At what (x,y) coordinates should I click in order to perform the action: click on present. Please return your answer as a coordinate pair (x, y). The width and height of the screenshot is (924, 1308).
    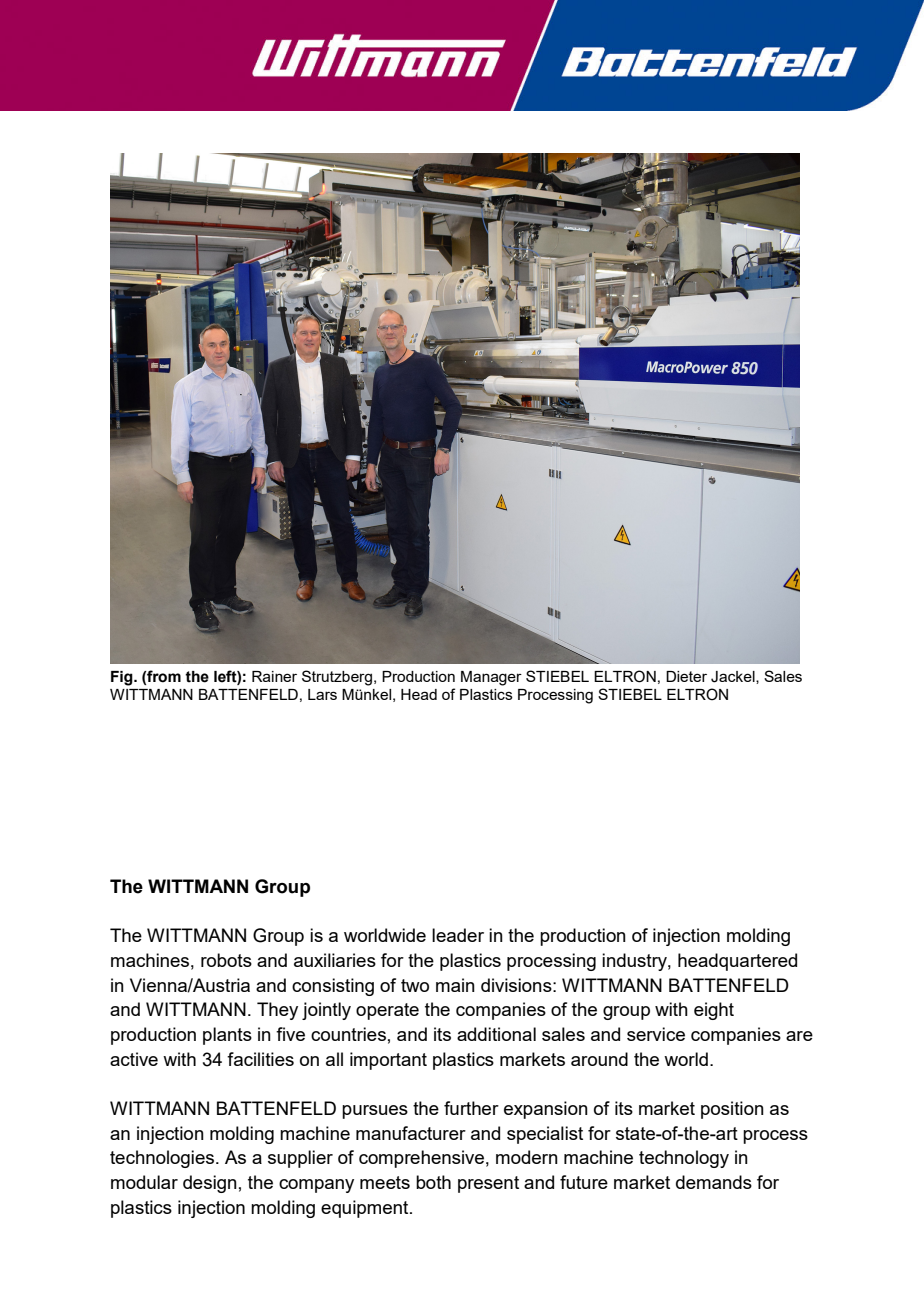
    Looking at the image, I should click on (488, 1184).
